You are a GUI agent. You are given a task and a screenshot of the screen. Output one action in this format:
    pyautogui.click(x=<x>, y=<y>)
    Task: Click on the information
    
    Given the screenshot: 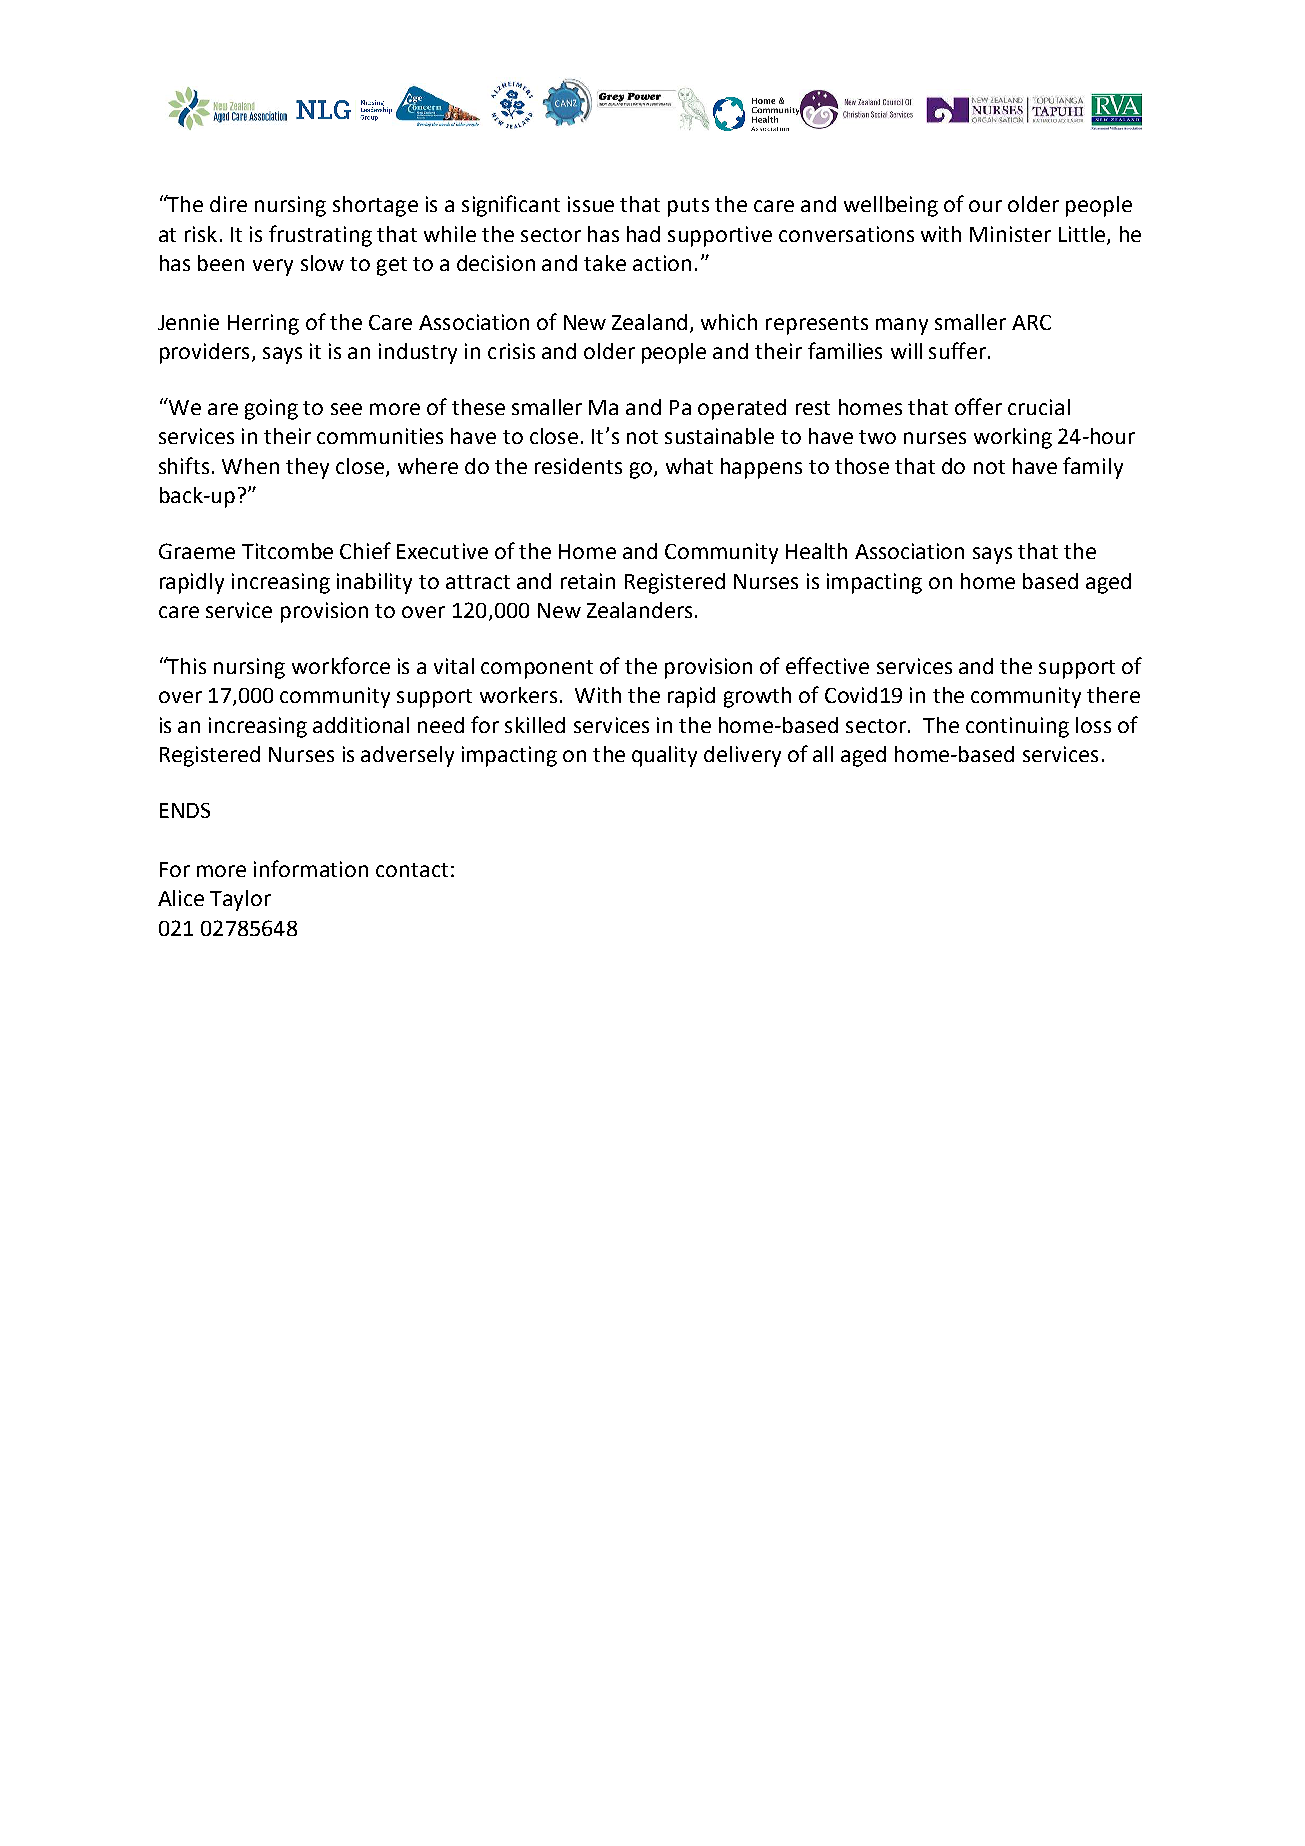 What is the action you would take?
    pyautogui.click(x=311, y=868)
